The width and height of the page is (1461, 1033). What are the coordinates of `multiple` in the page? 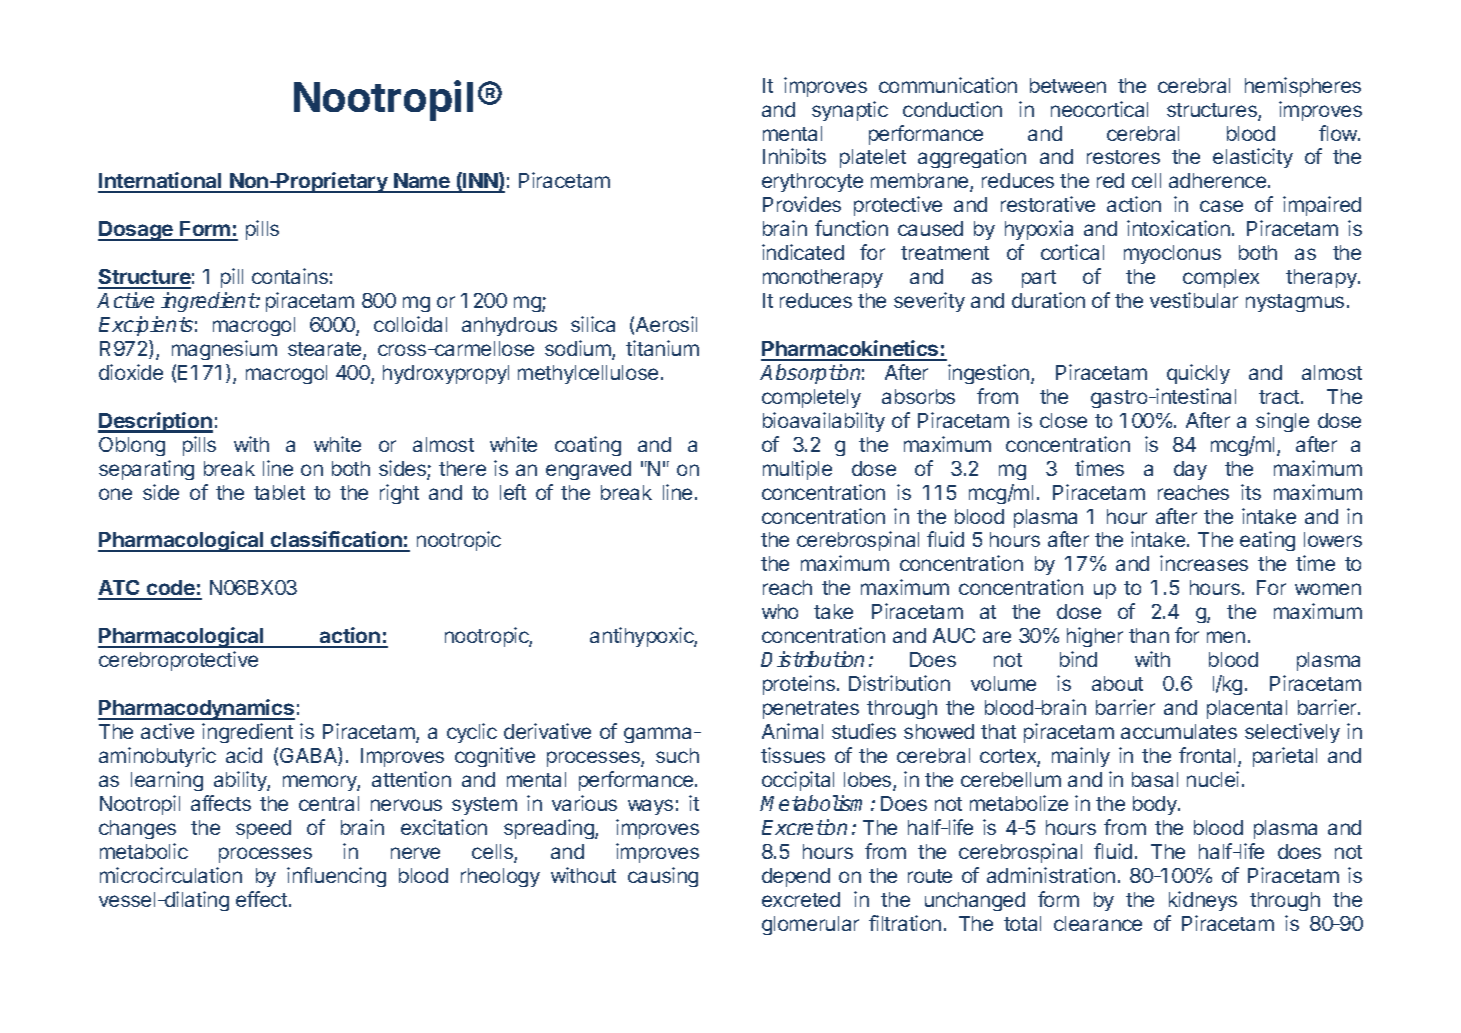 It's located at (797, 470).
